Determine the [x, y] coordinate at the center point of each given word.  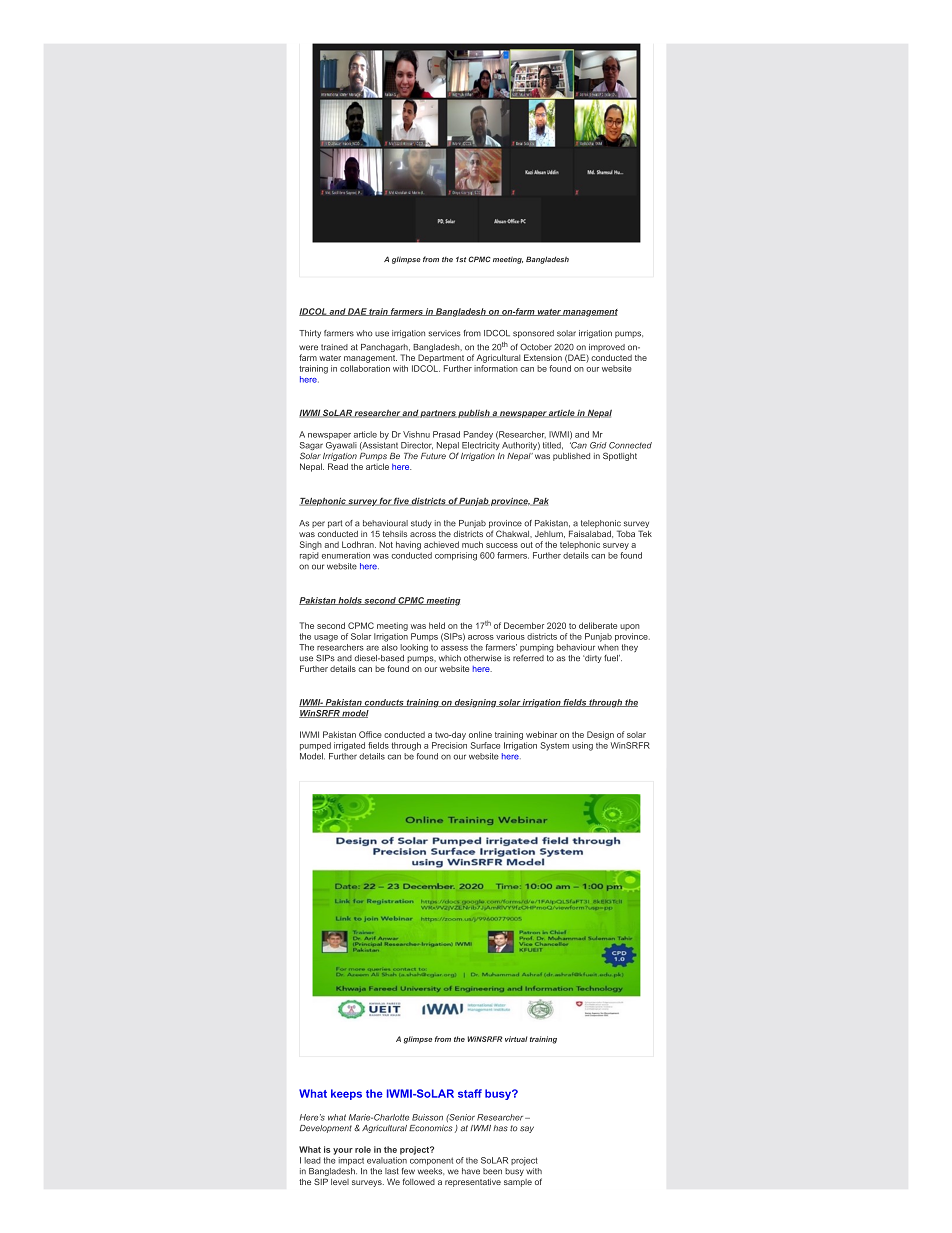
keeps [346, 1094]
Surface [485, 745]
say [527, 1129]
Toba [626, 533]
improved [607, 348]
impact [351, 1161]
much [472, 544]
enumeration [346, 555]
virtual [516, 1039]
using [582, 746]
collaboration [365, 368]
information [496, 368]
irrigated [349, 746]
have [471, 1171]
